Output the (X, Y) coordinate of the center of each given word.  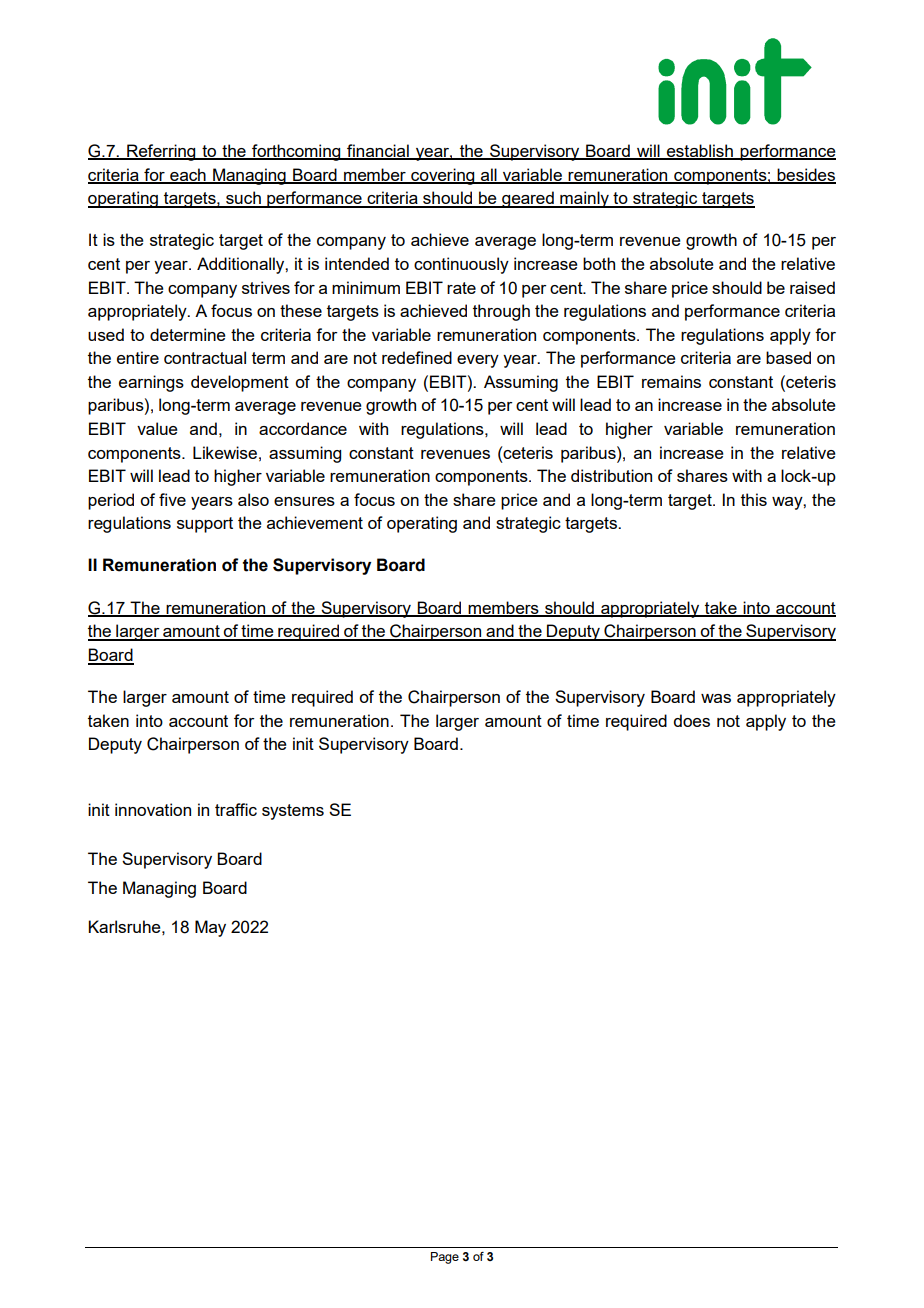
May (210, 928)
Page (445, 1258)
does (691, 720)
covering (443, 176)
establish (700, 152)
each (188, 175)
